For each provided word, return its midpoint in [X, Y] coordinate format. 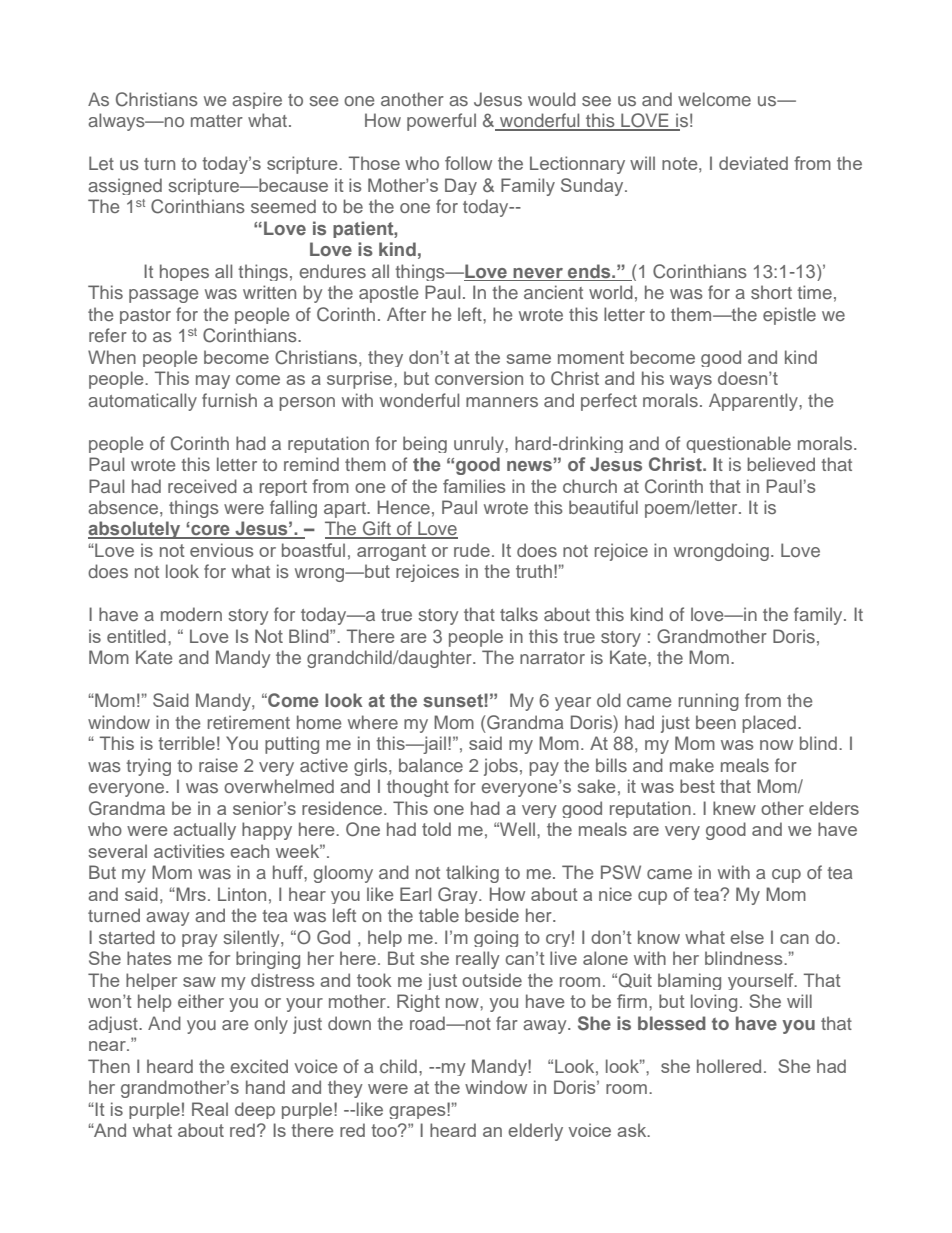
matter [217, 121]
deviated [753, 163]
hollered [729, 1066]
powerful [441, 122]
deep [255, 1110]
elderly [535, 1132]
